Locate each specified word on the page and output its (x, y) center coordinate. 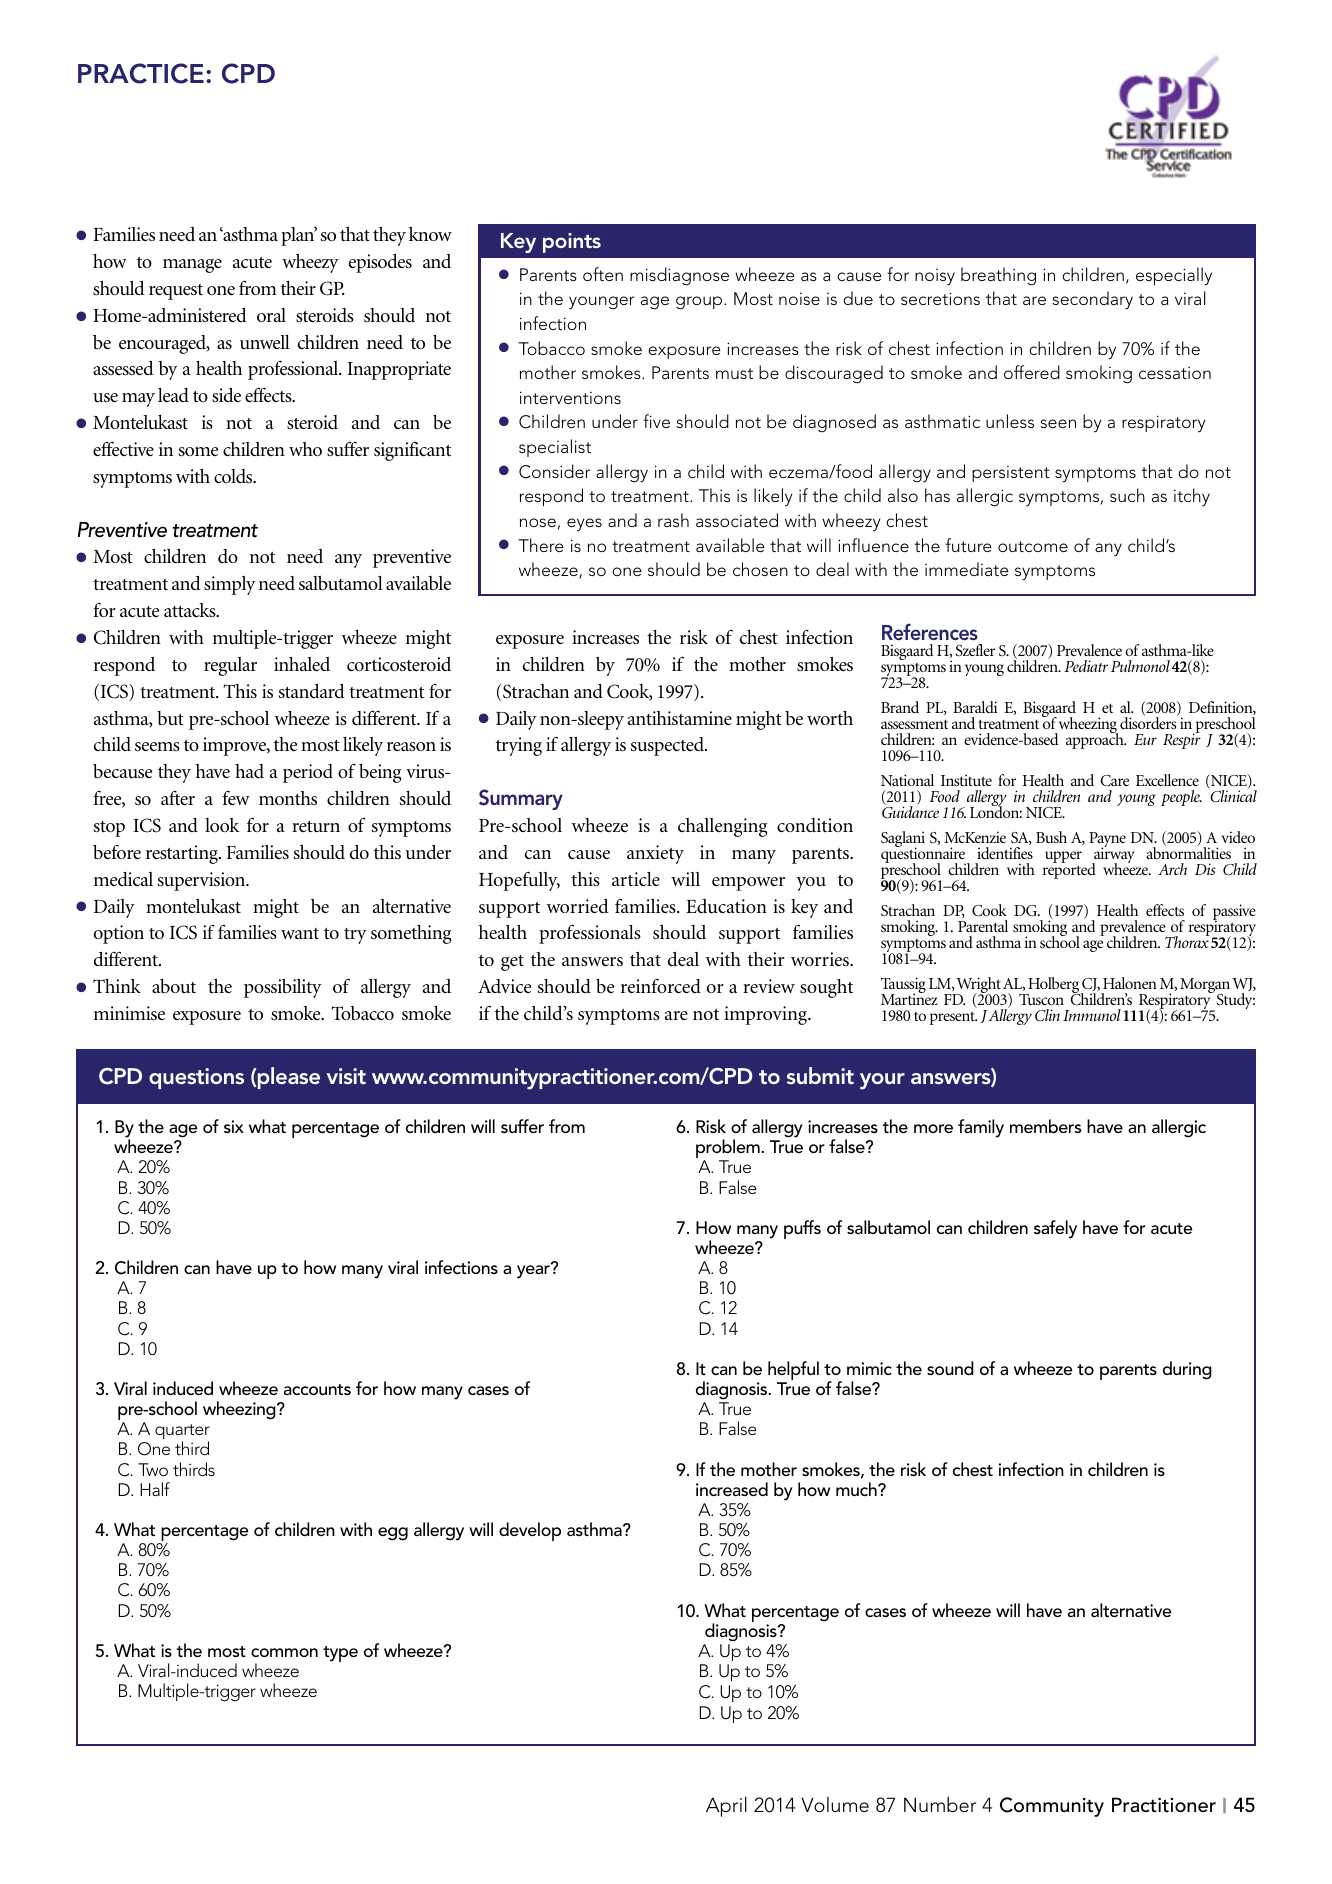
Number (940, 1804)
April (726, 1806)
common (284, 1652)
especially (1174, 276)
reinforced (661, 985)
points (572, 243)
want (300, 933)
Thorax (1187, 941)
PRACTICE (141, 73)
